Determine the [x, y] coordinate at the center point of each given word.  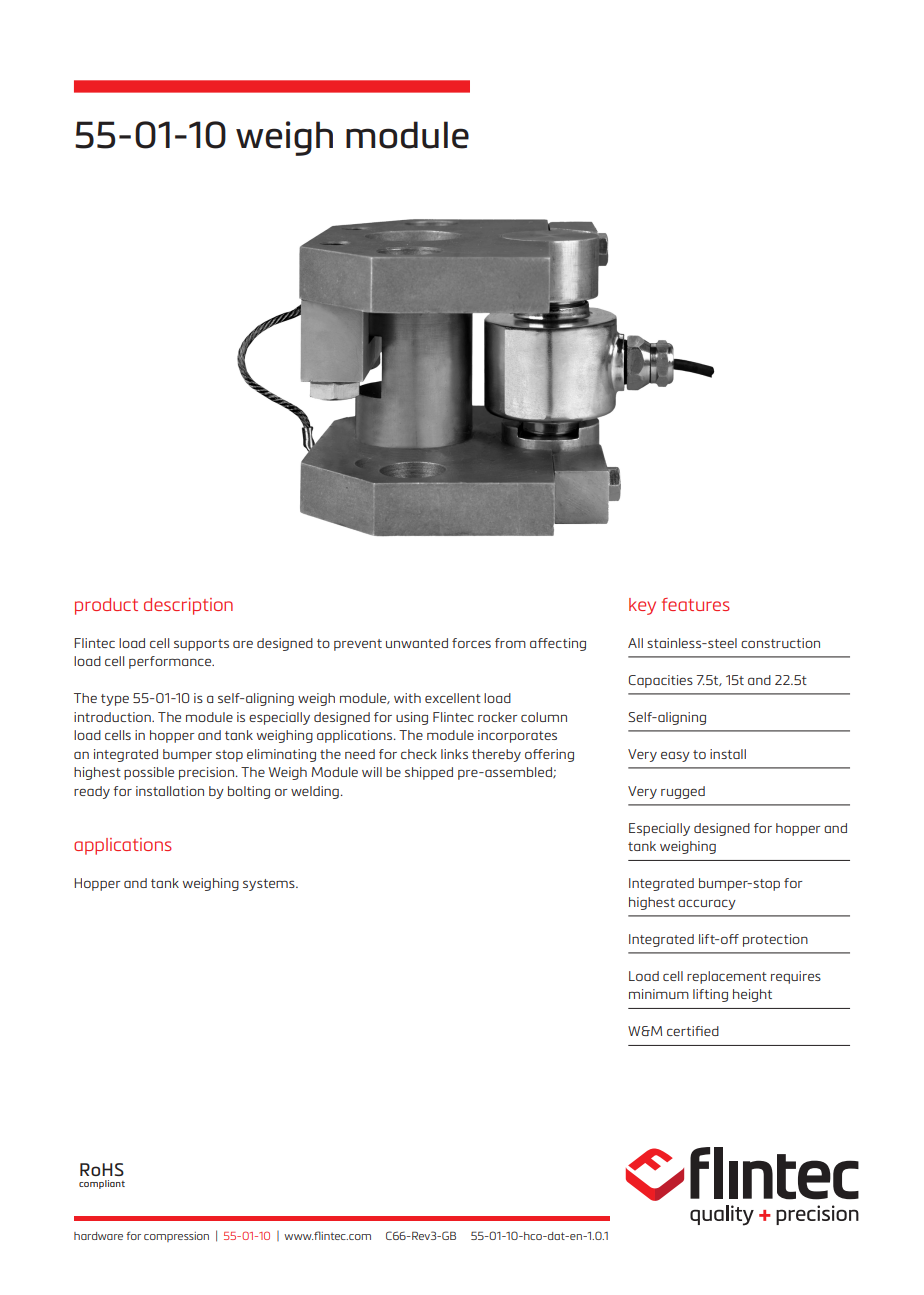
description [188, 606]
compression [176, 1237]
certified [693, 1031]
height [752, 995]
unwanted [417, 643]
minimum [659, 994]
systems [270, 885]
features [696, 604]
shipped [429, 773]
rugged [683, 792]
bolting [249, 792]
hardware [98, 1236]
